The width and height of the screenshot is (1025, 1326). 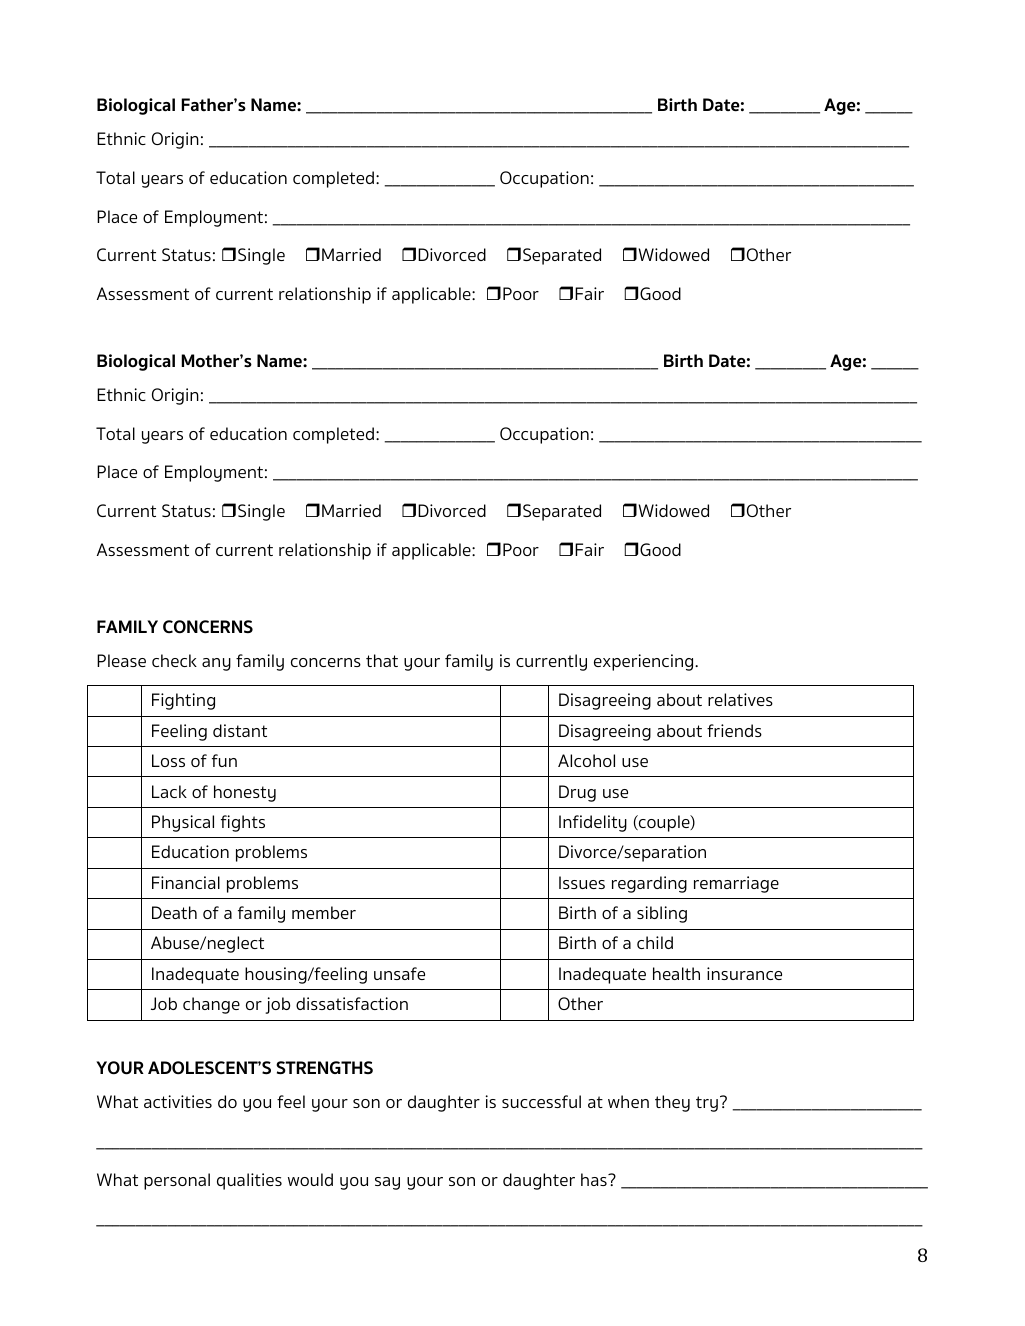 I want to click on Infidelity, so click(x=593, y=823).
